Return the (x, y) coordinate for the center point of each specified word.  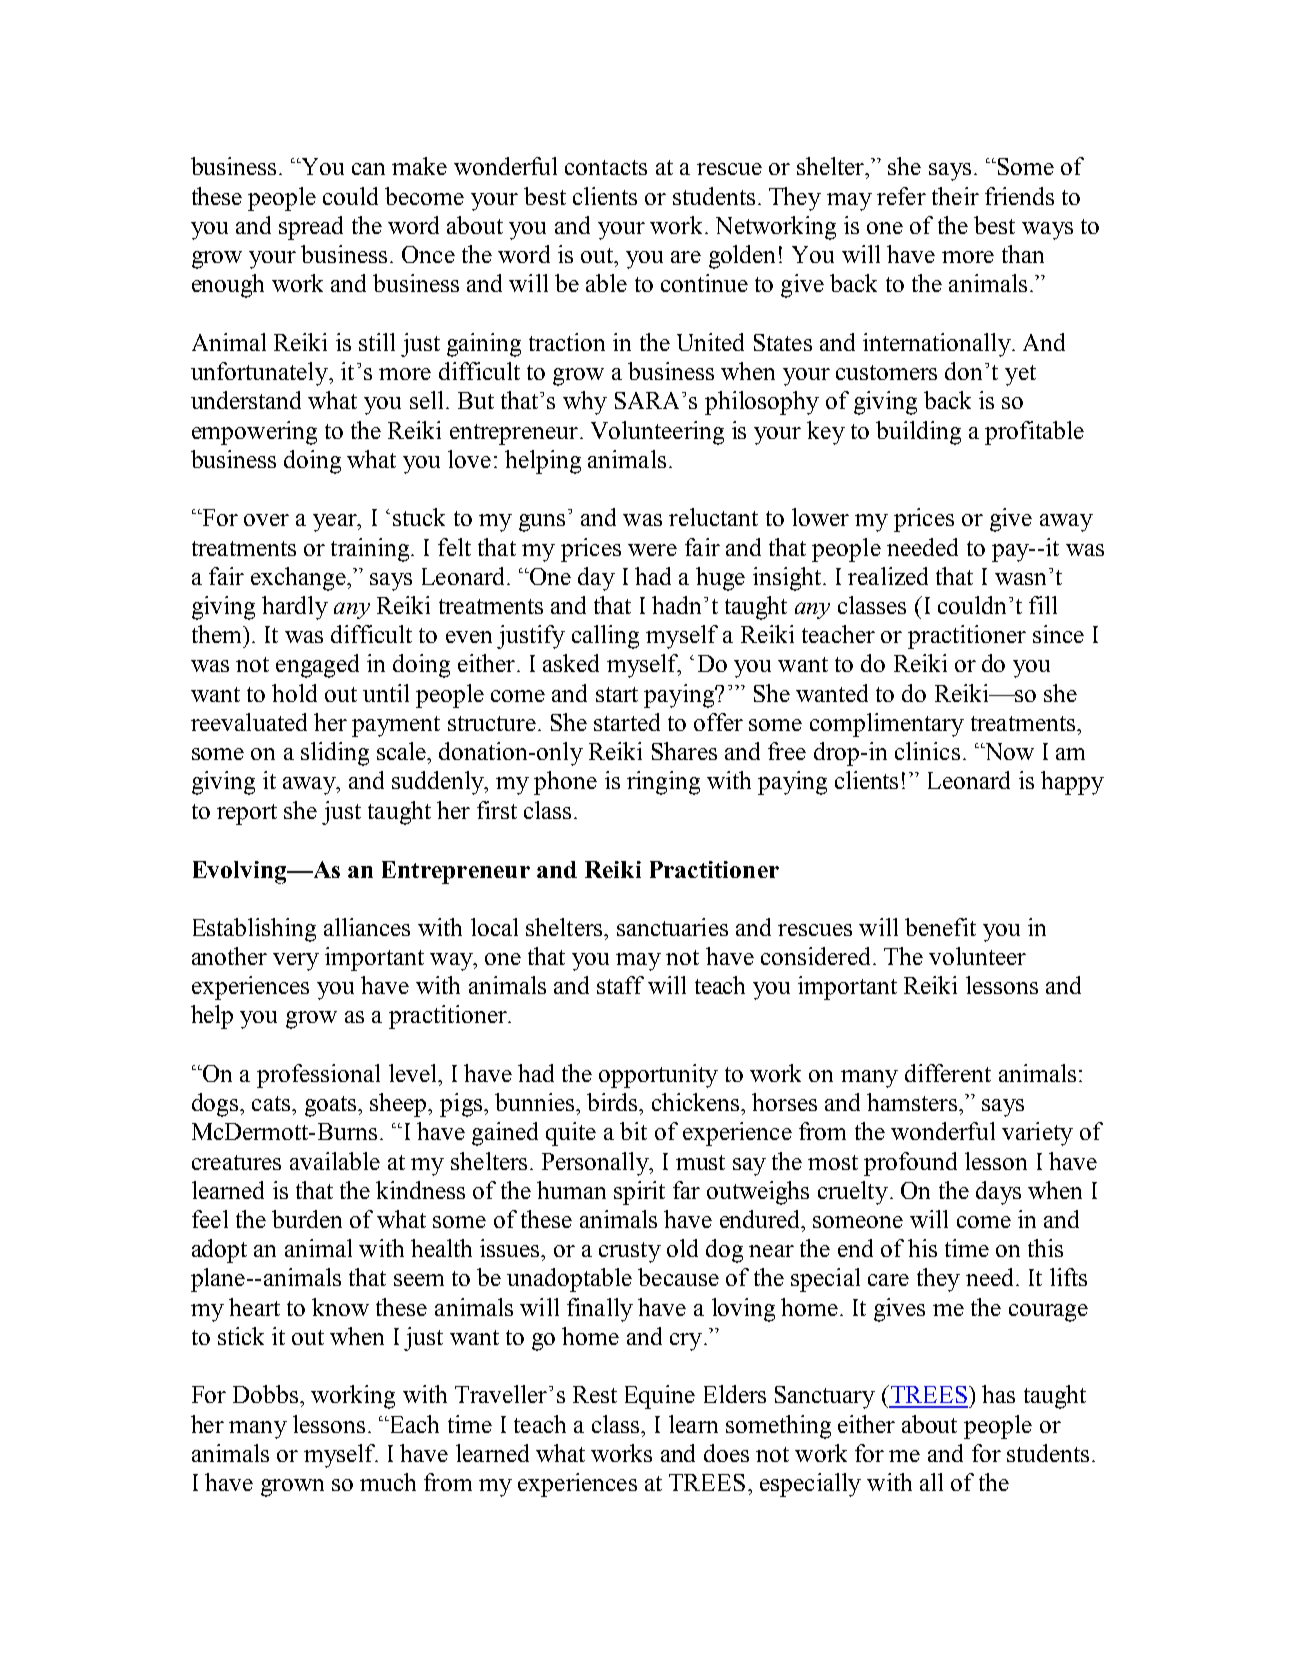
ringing (663, 783)
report (247, 814)
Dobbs (265, 1394)
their (955, 196)
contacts (606, 167)
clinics (927, 751)
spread (311, 228)
